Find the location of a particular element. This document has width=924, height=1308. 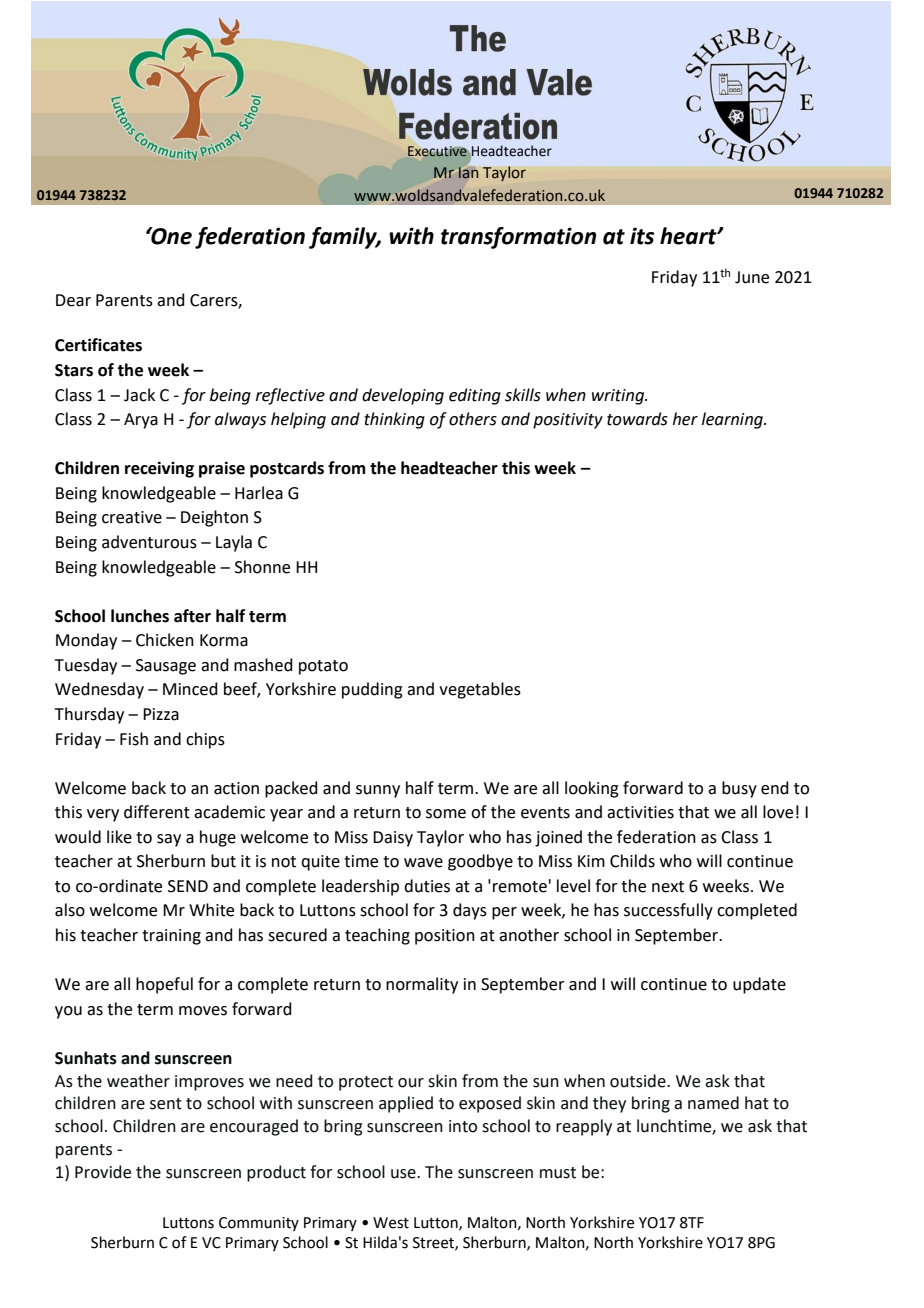

Pizza is located at coordinates (161, 714).
